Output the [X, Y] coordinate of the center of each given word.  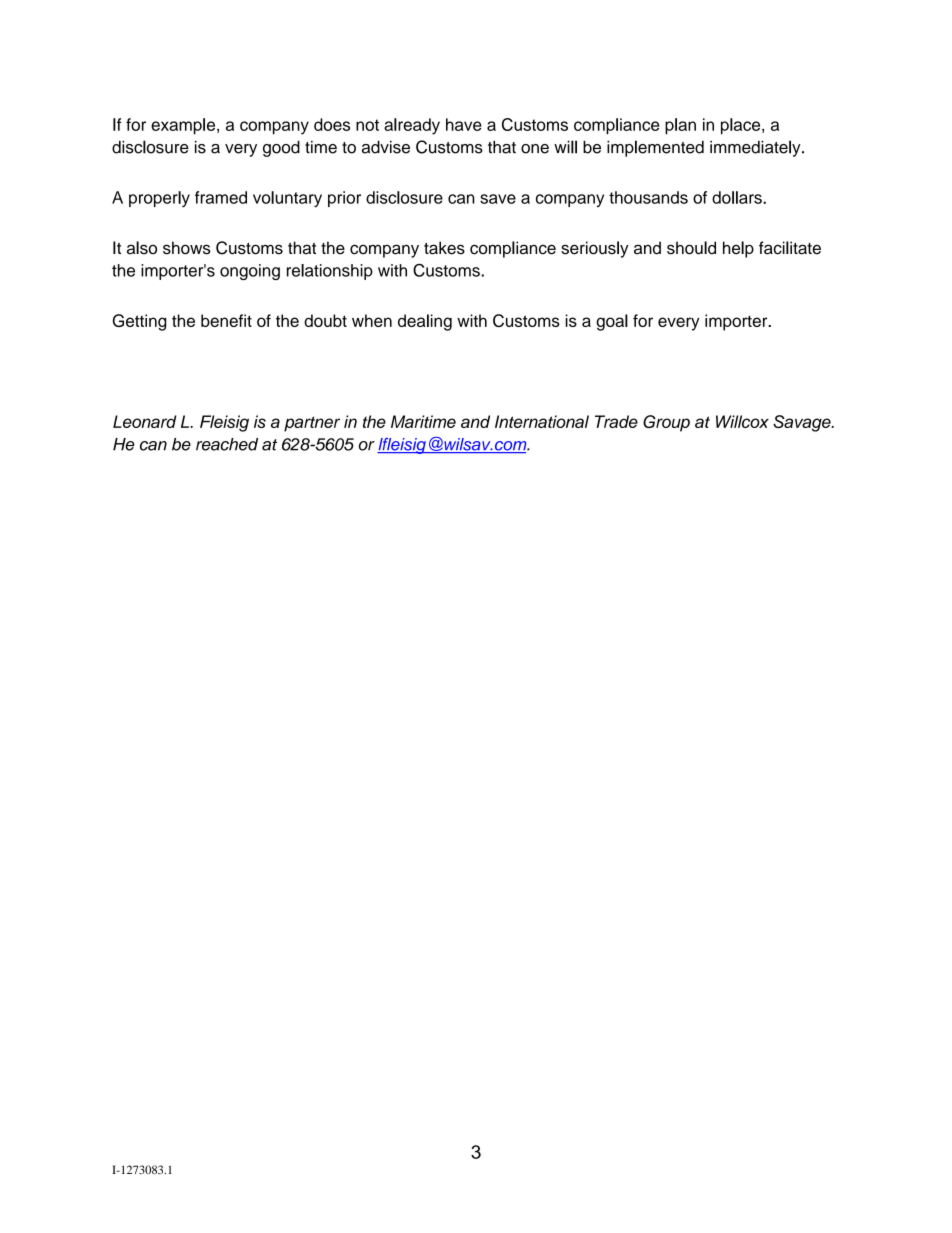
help [738, 249]
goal [612, 322]
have [464, 124]
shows [187, 248]
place [742, 126]
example [184, 126]
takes [444, 248]
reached [227, 444]
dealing [425, 322]
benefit [226, 320]
